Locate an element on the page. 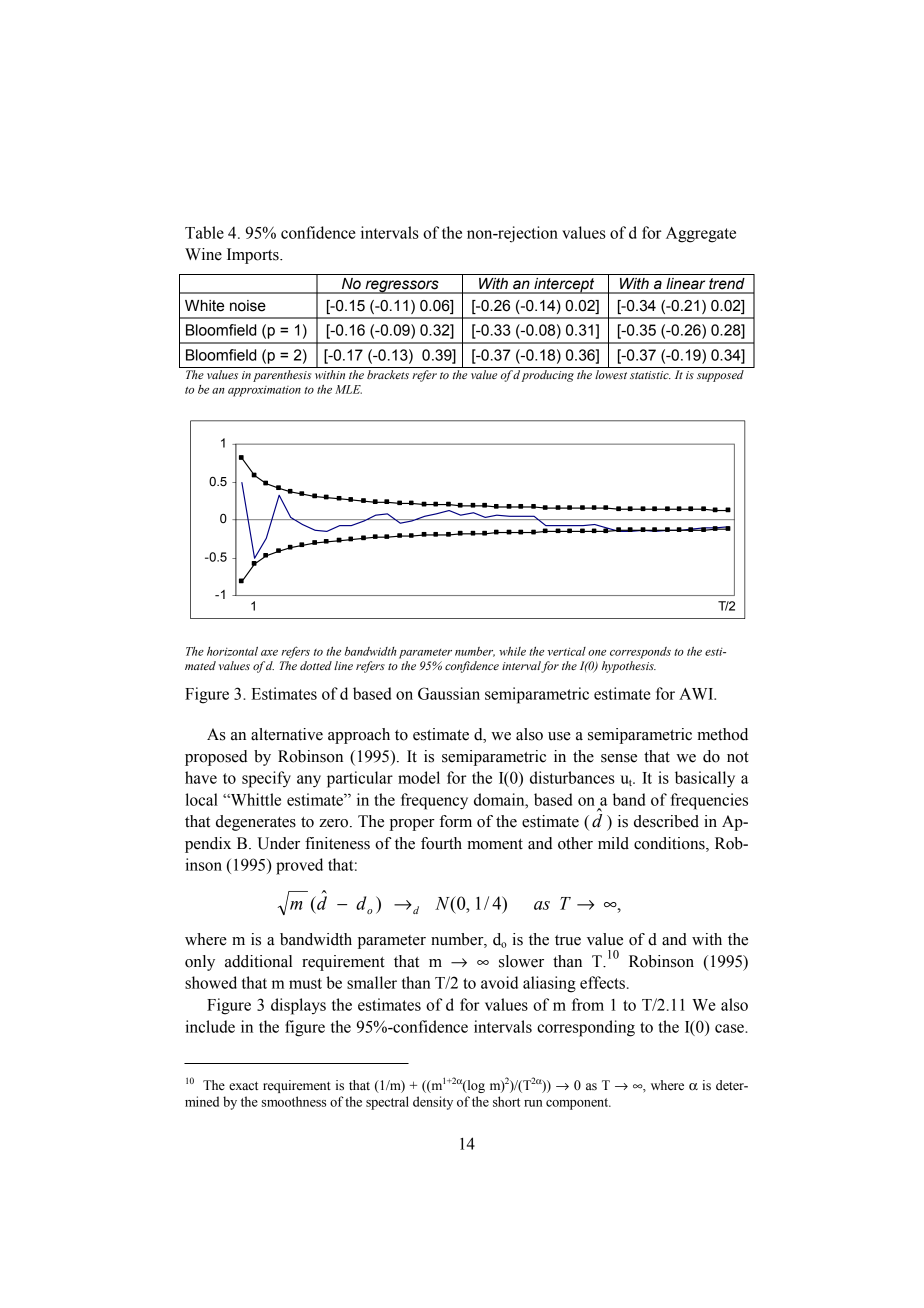 This document has width=924, height=1308. short is located at coordinates (506, 1101).
